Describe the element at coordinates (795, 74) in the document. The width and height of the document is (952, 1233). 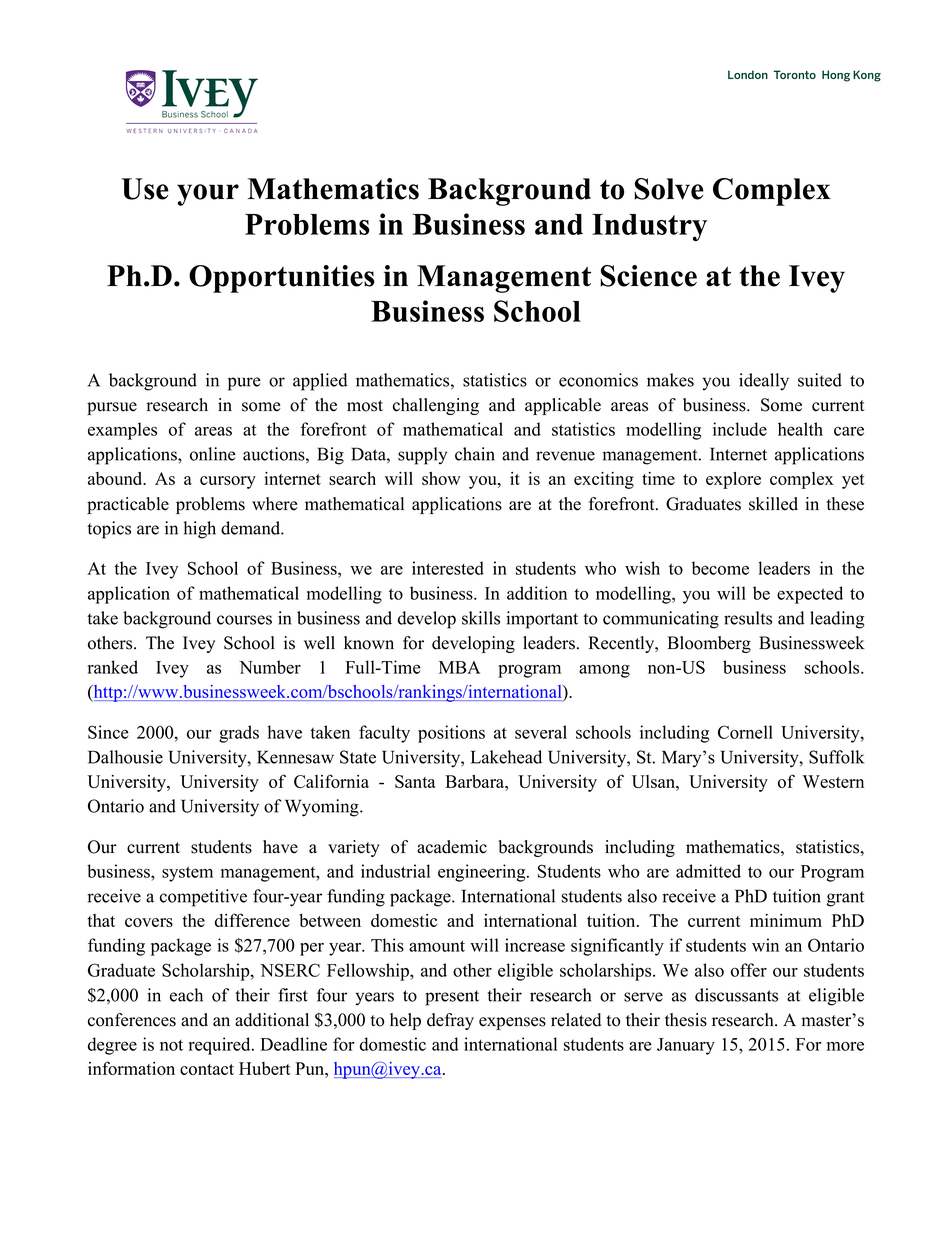
I see `Toronto` at that location.
